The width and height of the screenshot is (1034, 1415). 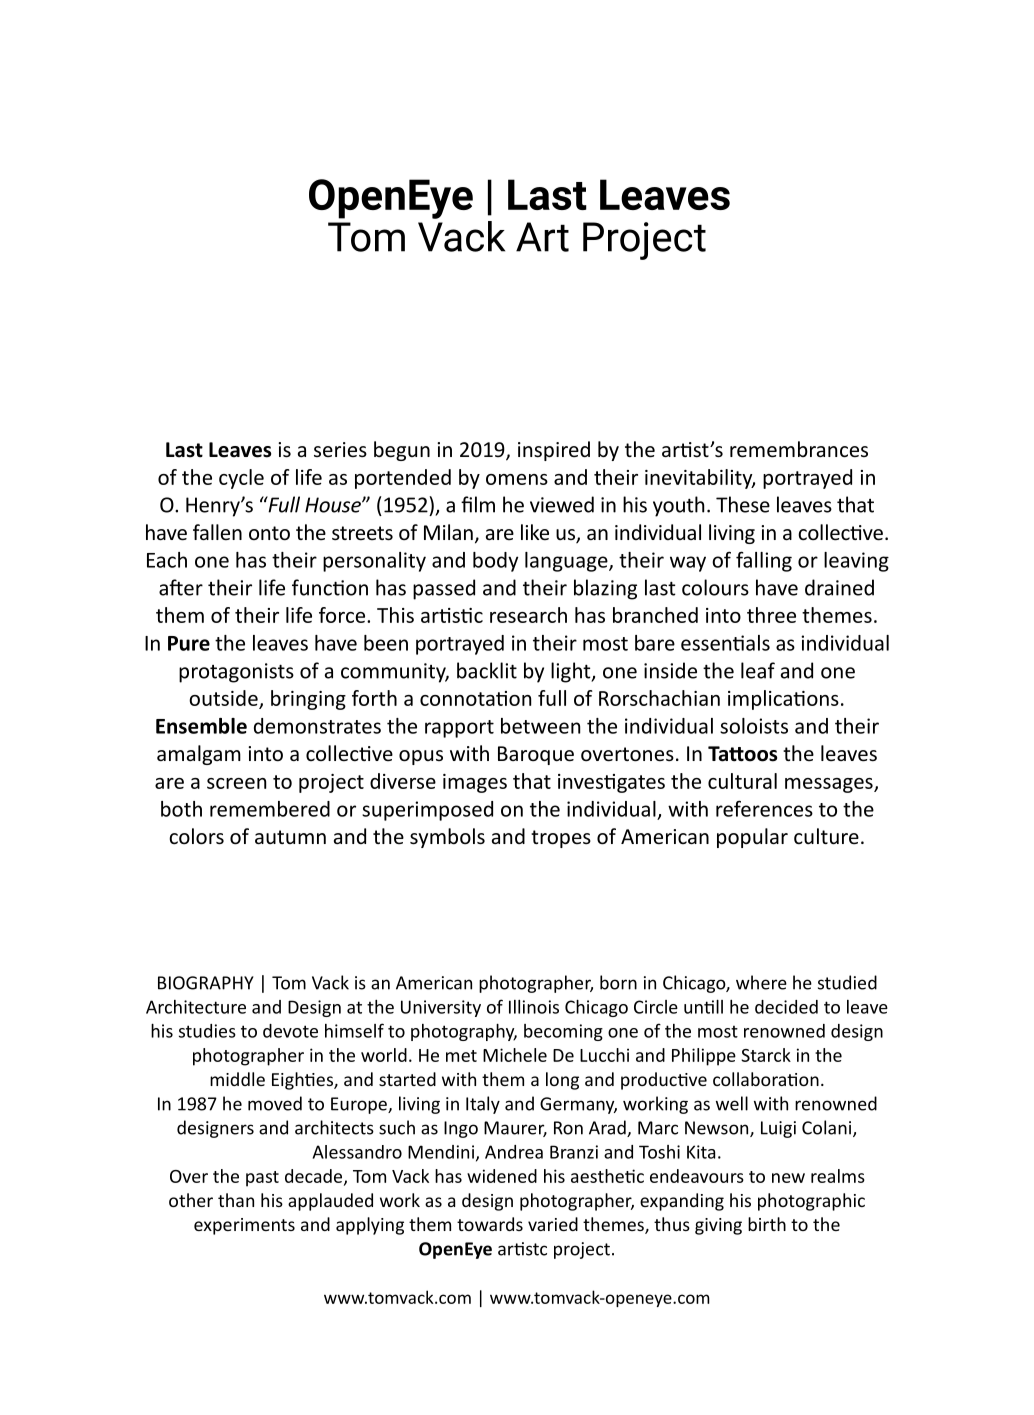 I want to click on remembrances, so click(x=799, y=449).
